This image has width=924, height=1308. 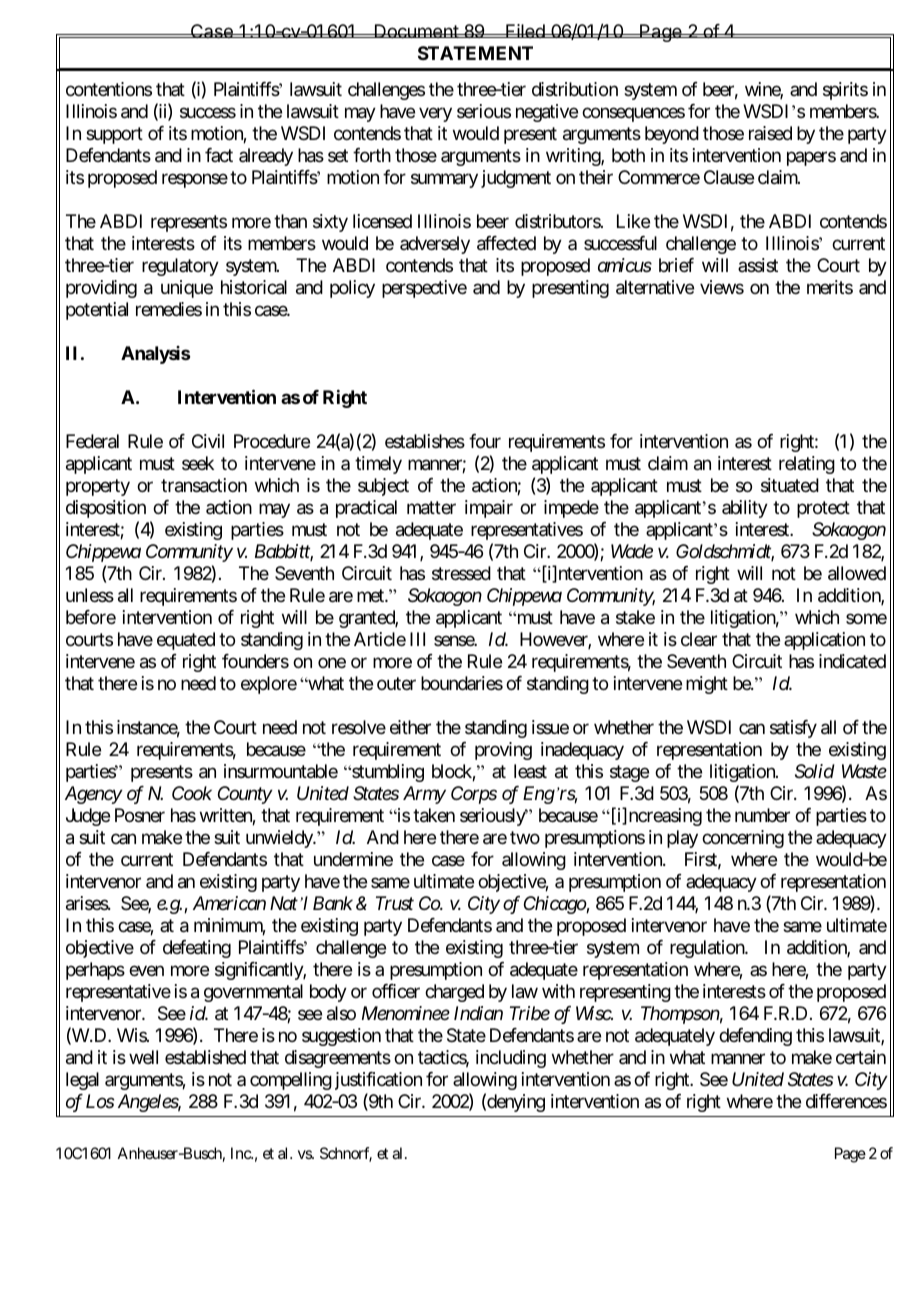 What do you see at coordinates (857, 573) in the image?
I see `allowed` at bounding box center [857, 573].
